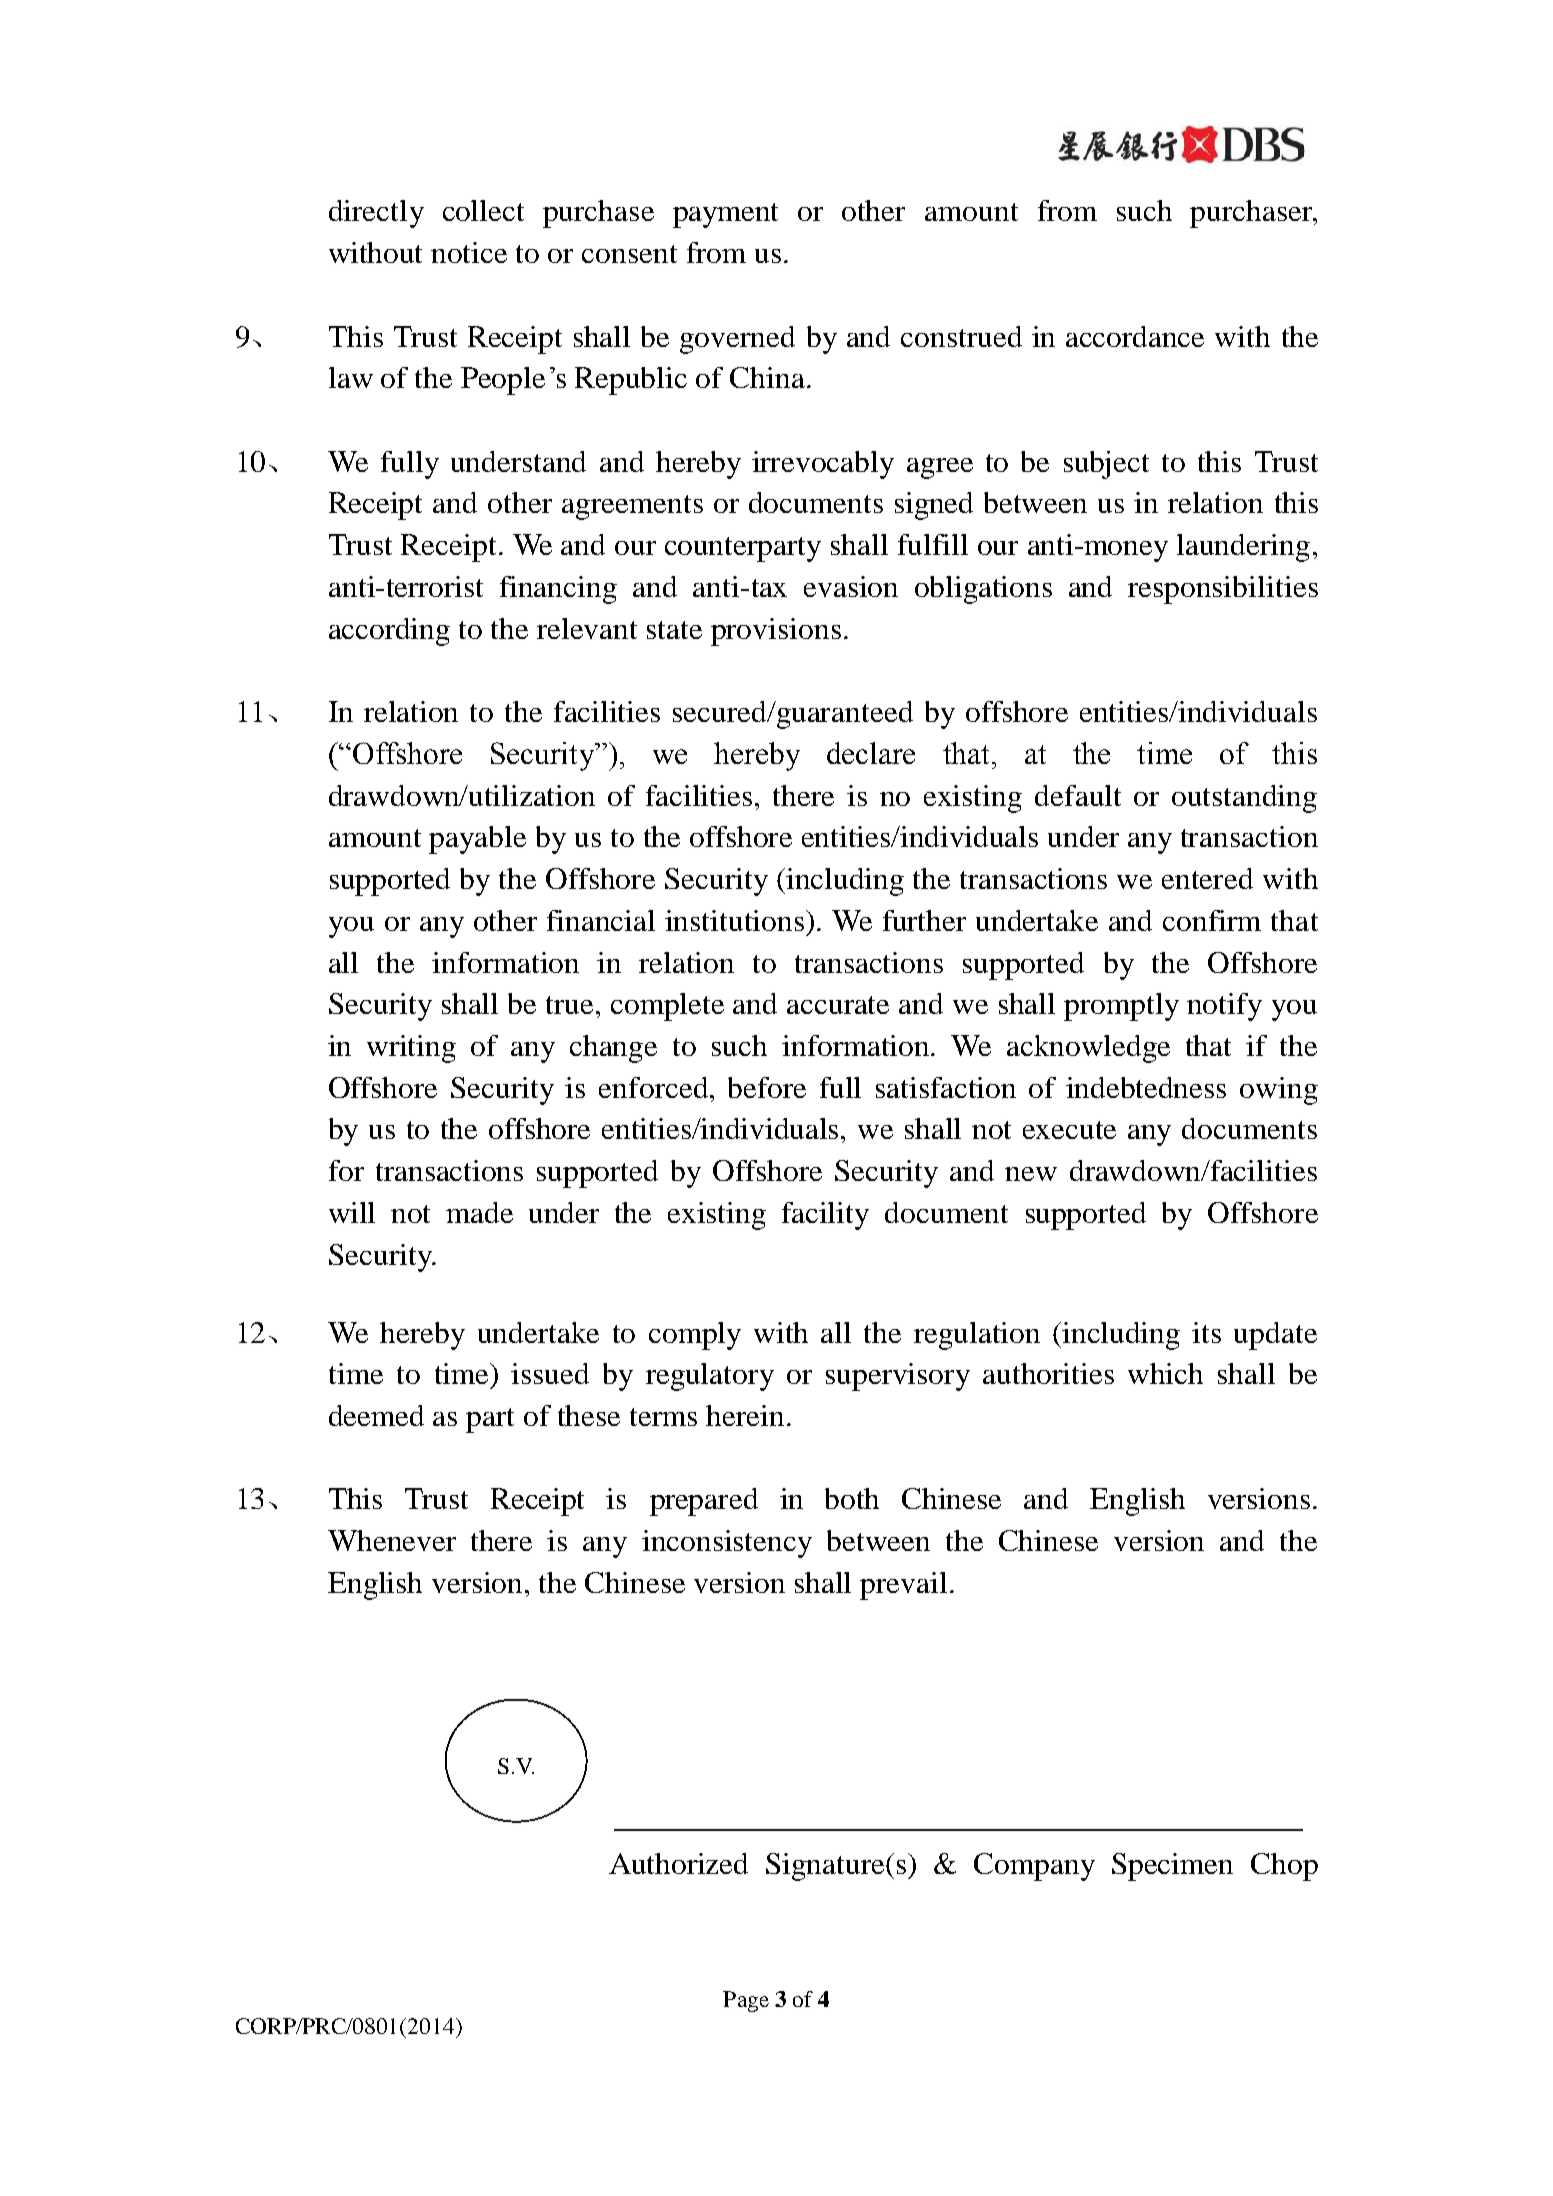 This screenshot has height=2196, width=1553. Describe the element at coordinates (469, 252) in the screenshot. I see `notice` at that location.
